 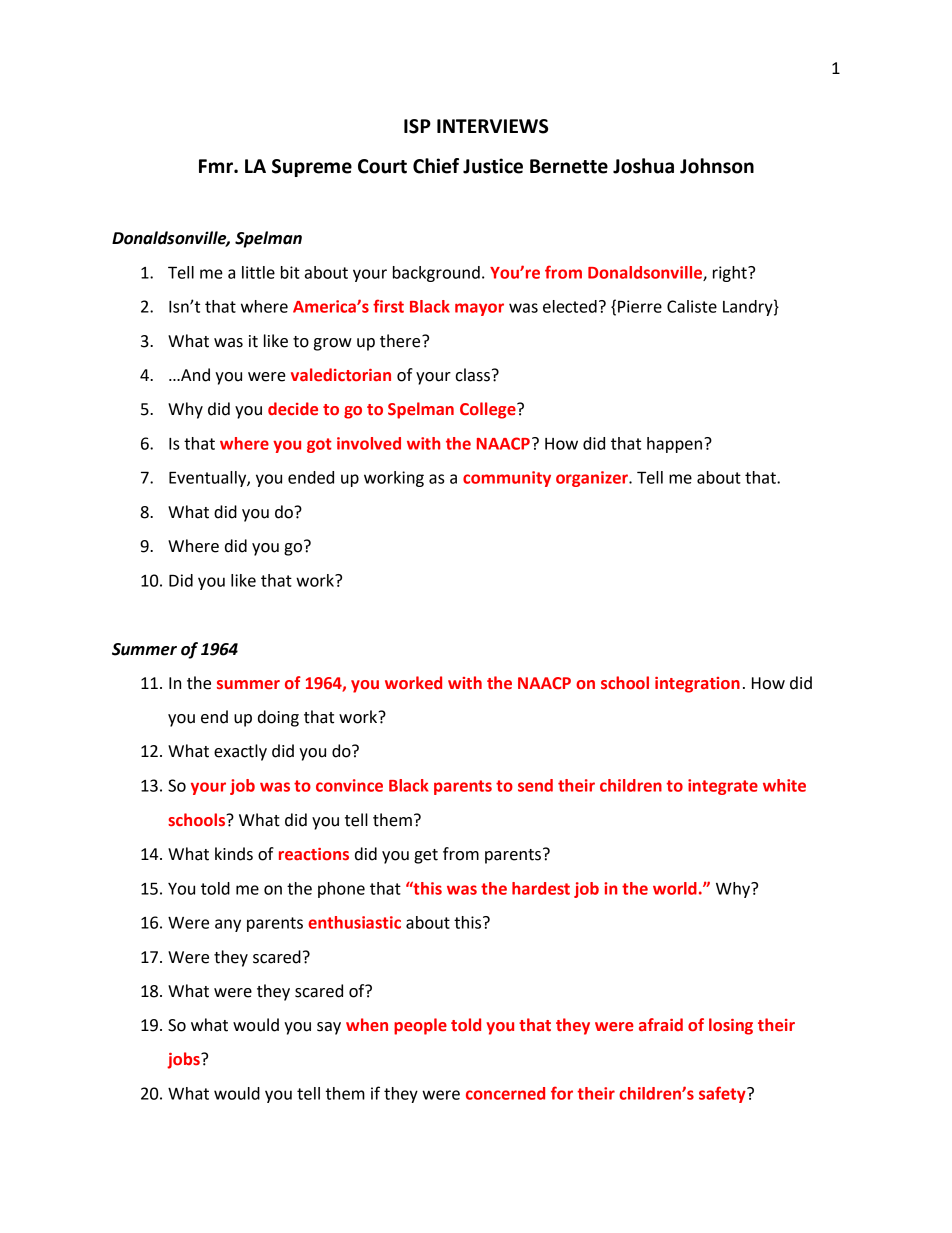 What do you see at coordinates (505, 1093) in the document?
I see `concerned` at bounding box center [505, 1093].
